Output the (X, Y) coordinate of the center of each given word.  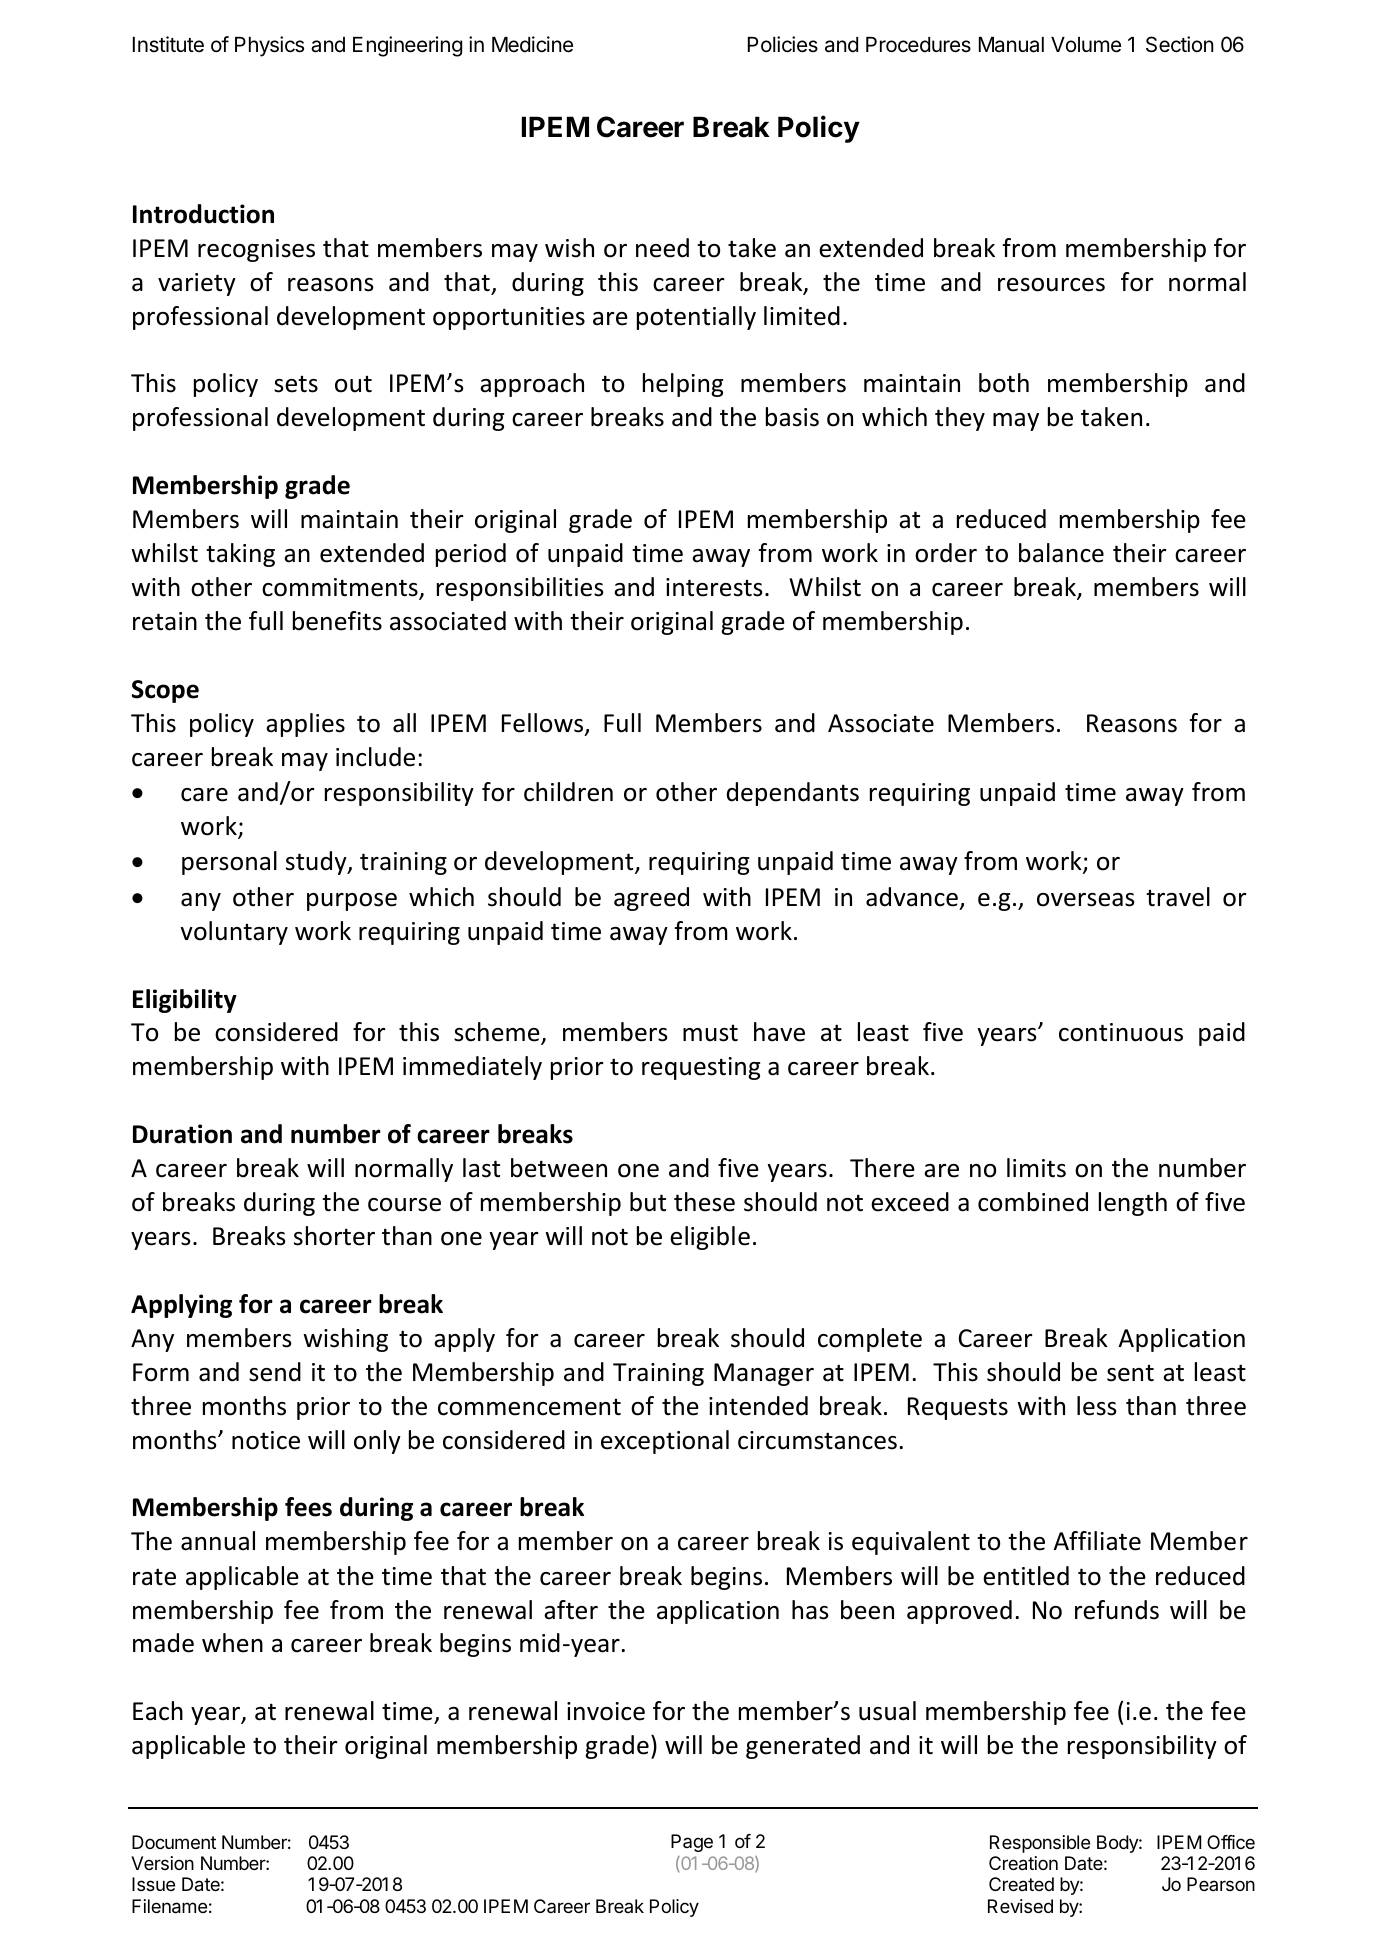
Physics (269, 46)
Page (692, 1843)
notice (266, 1440)
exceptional (665, 1442)
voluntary (234, 933)
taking (240, 555)
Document (174, 1842)
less (1097, 1406)
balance (1061, 553)
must (710, 1033)
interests (714, 587)
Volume (1086, 45)
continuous (1121, 1032)
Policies (783, 44)
